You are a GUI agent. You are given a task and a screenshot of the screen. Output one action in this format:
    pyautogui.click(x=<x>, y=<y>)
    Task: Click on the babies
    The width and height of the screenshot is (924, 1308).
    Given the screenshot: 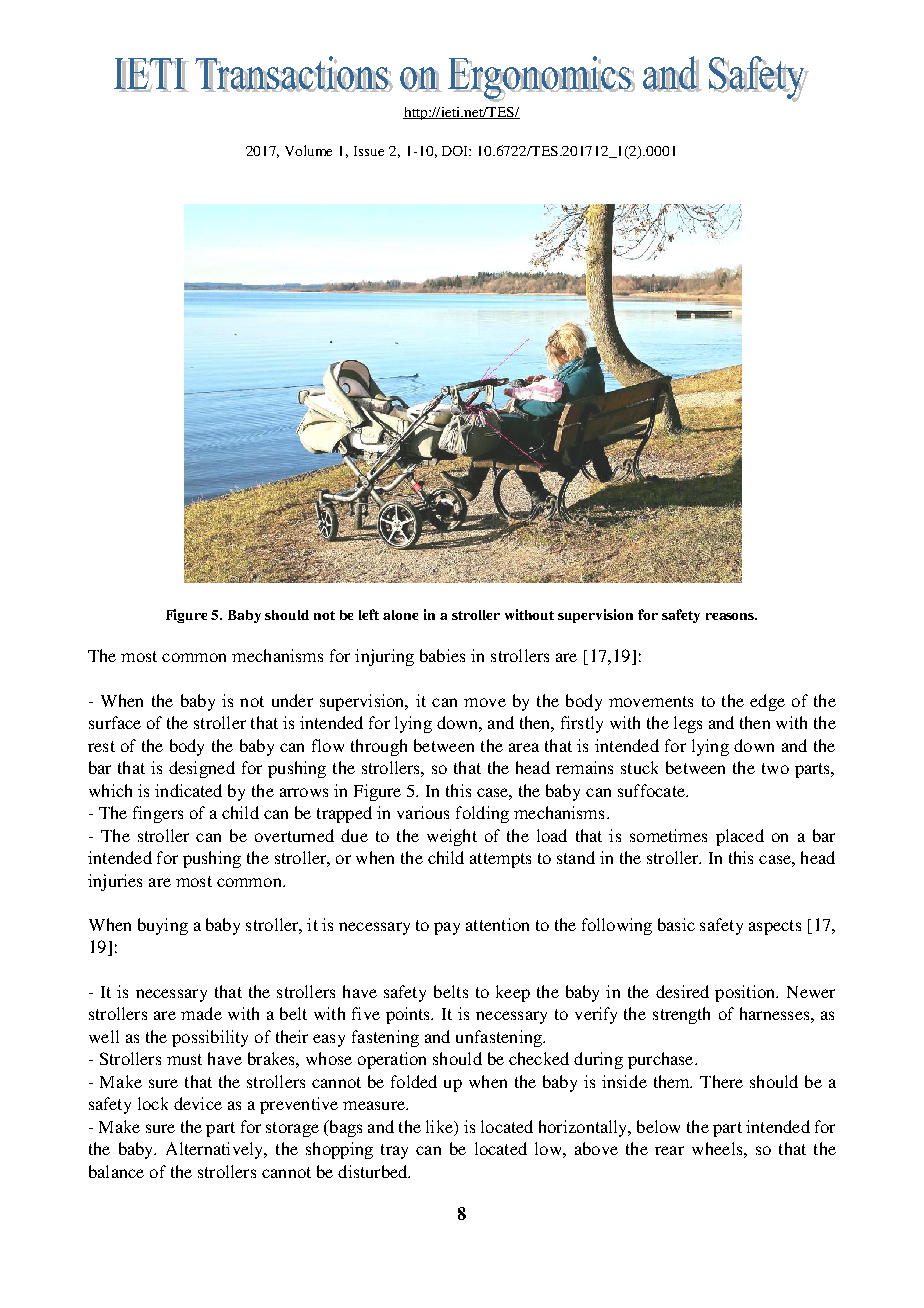 What is the action you would take?
    pyautogui.click(x=442, y=655)
